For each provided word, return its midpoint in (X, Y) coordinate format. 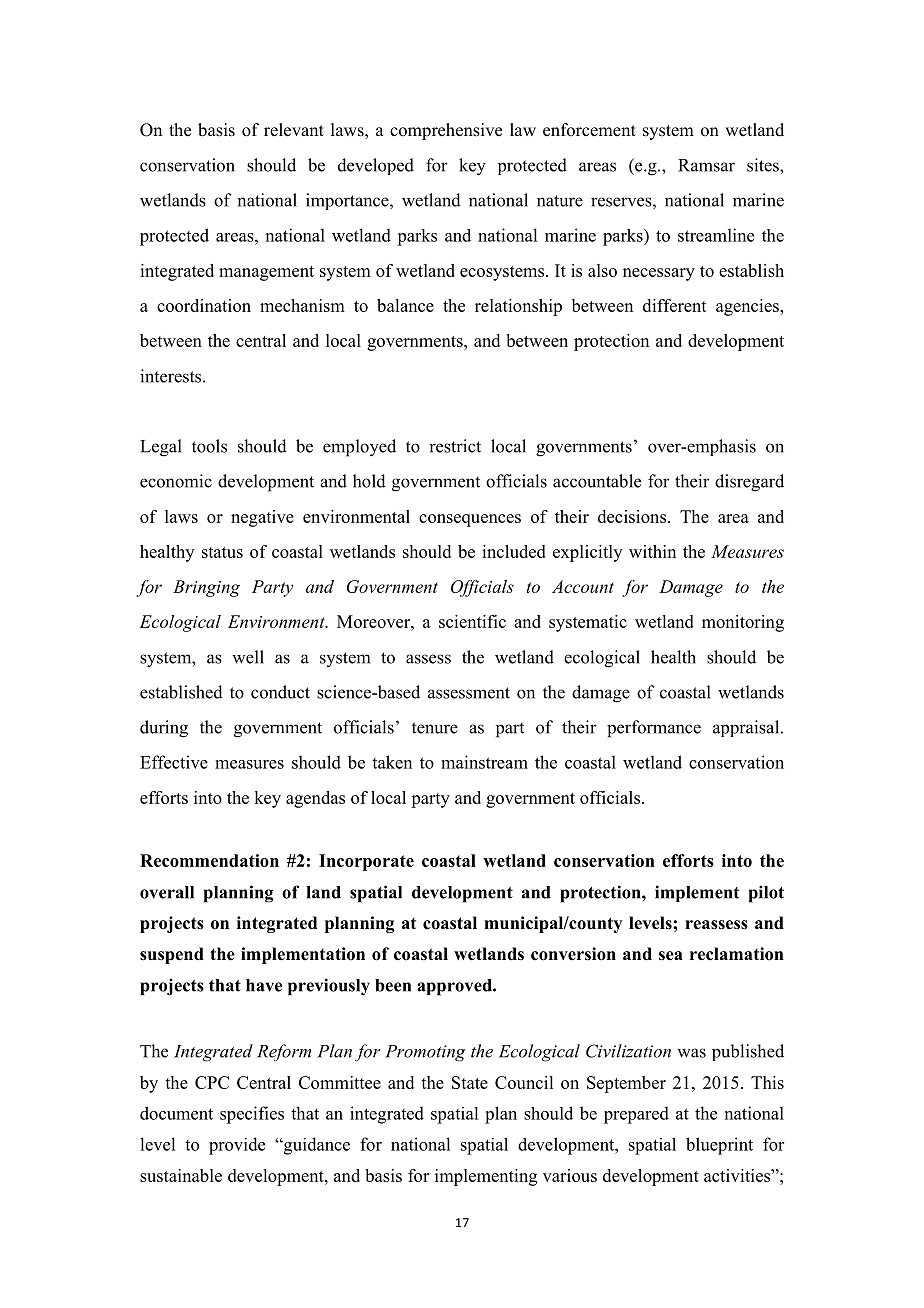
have (264, 985)
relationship (518, 307)
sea (671, 956)
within (652, 551)
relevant (294, 130)
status (222, 552)
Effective (174, 762)
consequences (470, 520)
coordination (204, 305)
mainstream (484, 762)
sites (764, 165)
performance (654, 729)
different (675, 305)
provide (237, 1146)
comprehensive (446, 131)
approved (455, 987)
